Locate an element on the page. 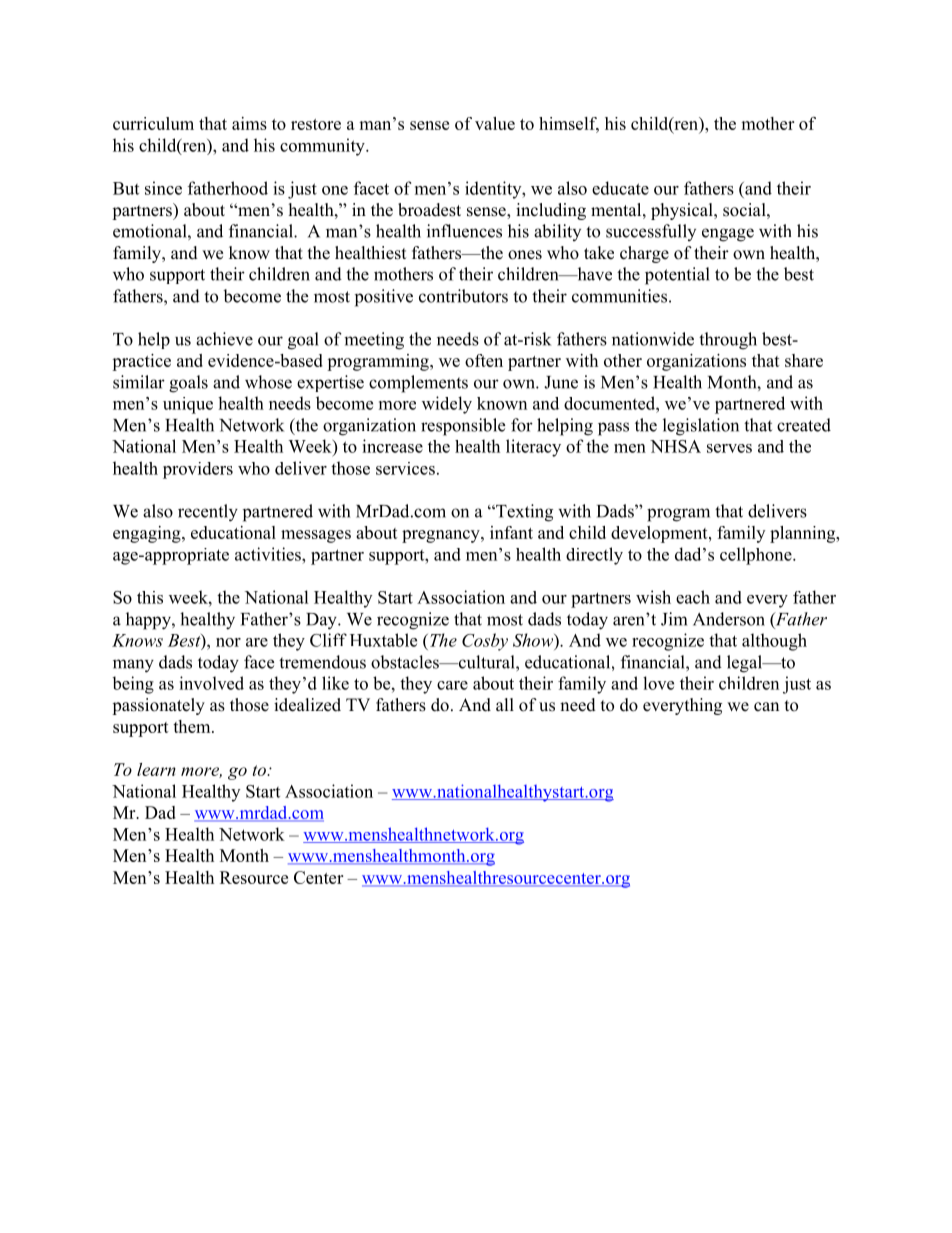 Image resolution: width=952 pixels, height=1233 pixels. cellphone is located at coordinates (757, 556).
